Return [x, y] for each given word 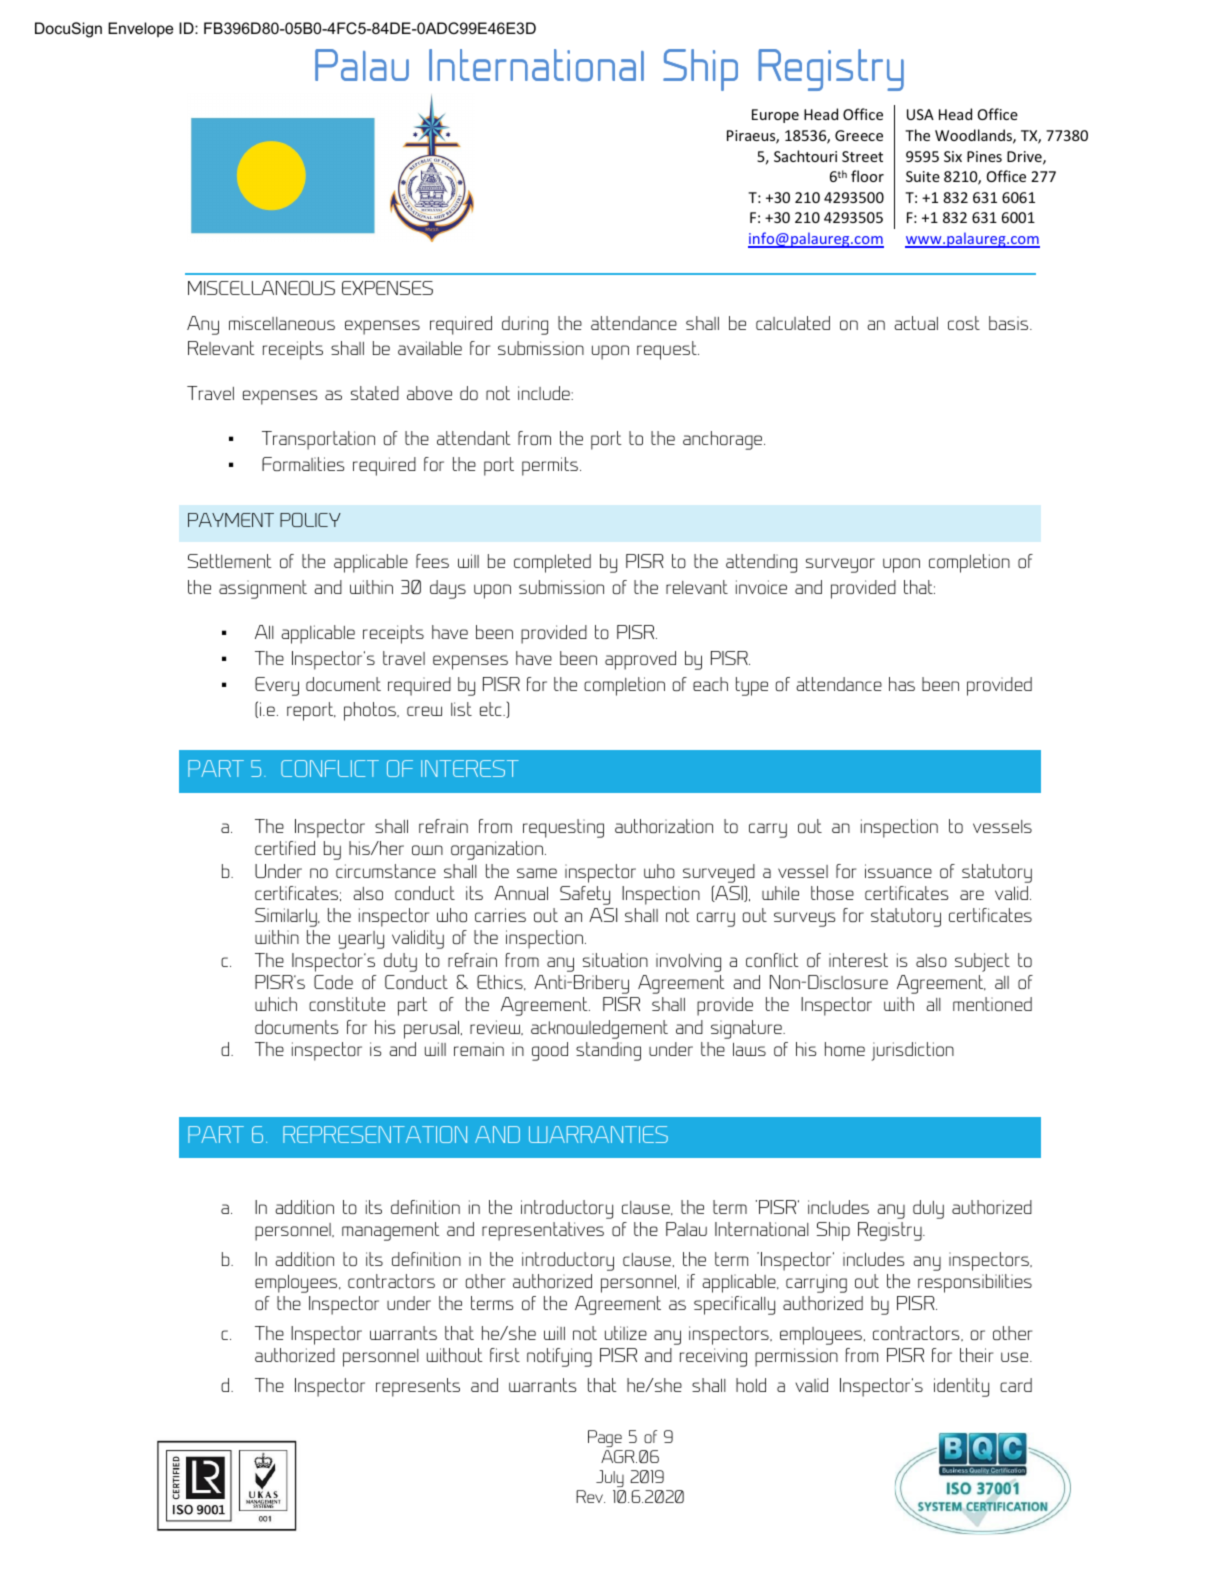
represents [418, 1387]
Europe [775, 116]
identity [961, 1387]
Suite [923, 176]
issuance [898, 871]
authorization [664, 826]
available [430, 348]
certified [285, 848]
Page [605, 1438]
